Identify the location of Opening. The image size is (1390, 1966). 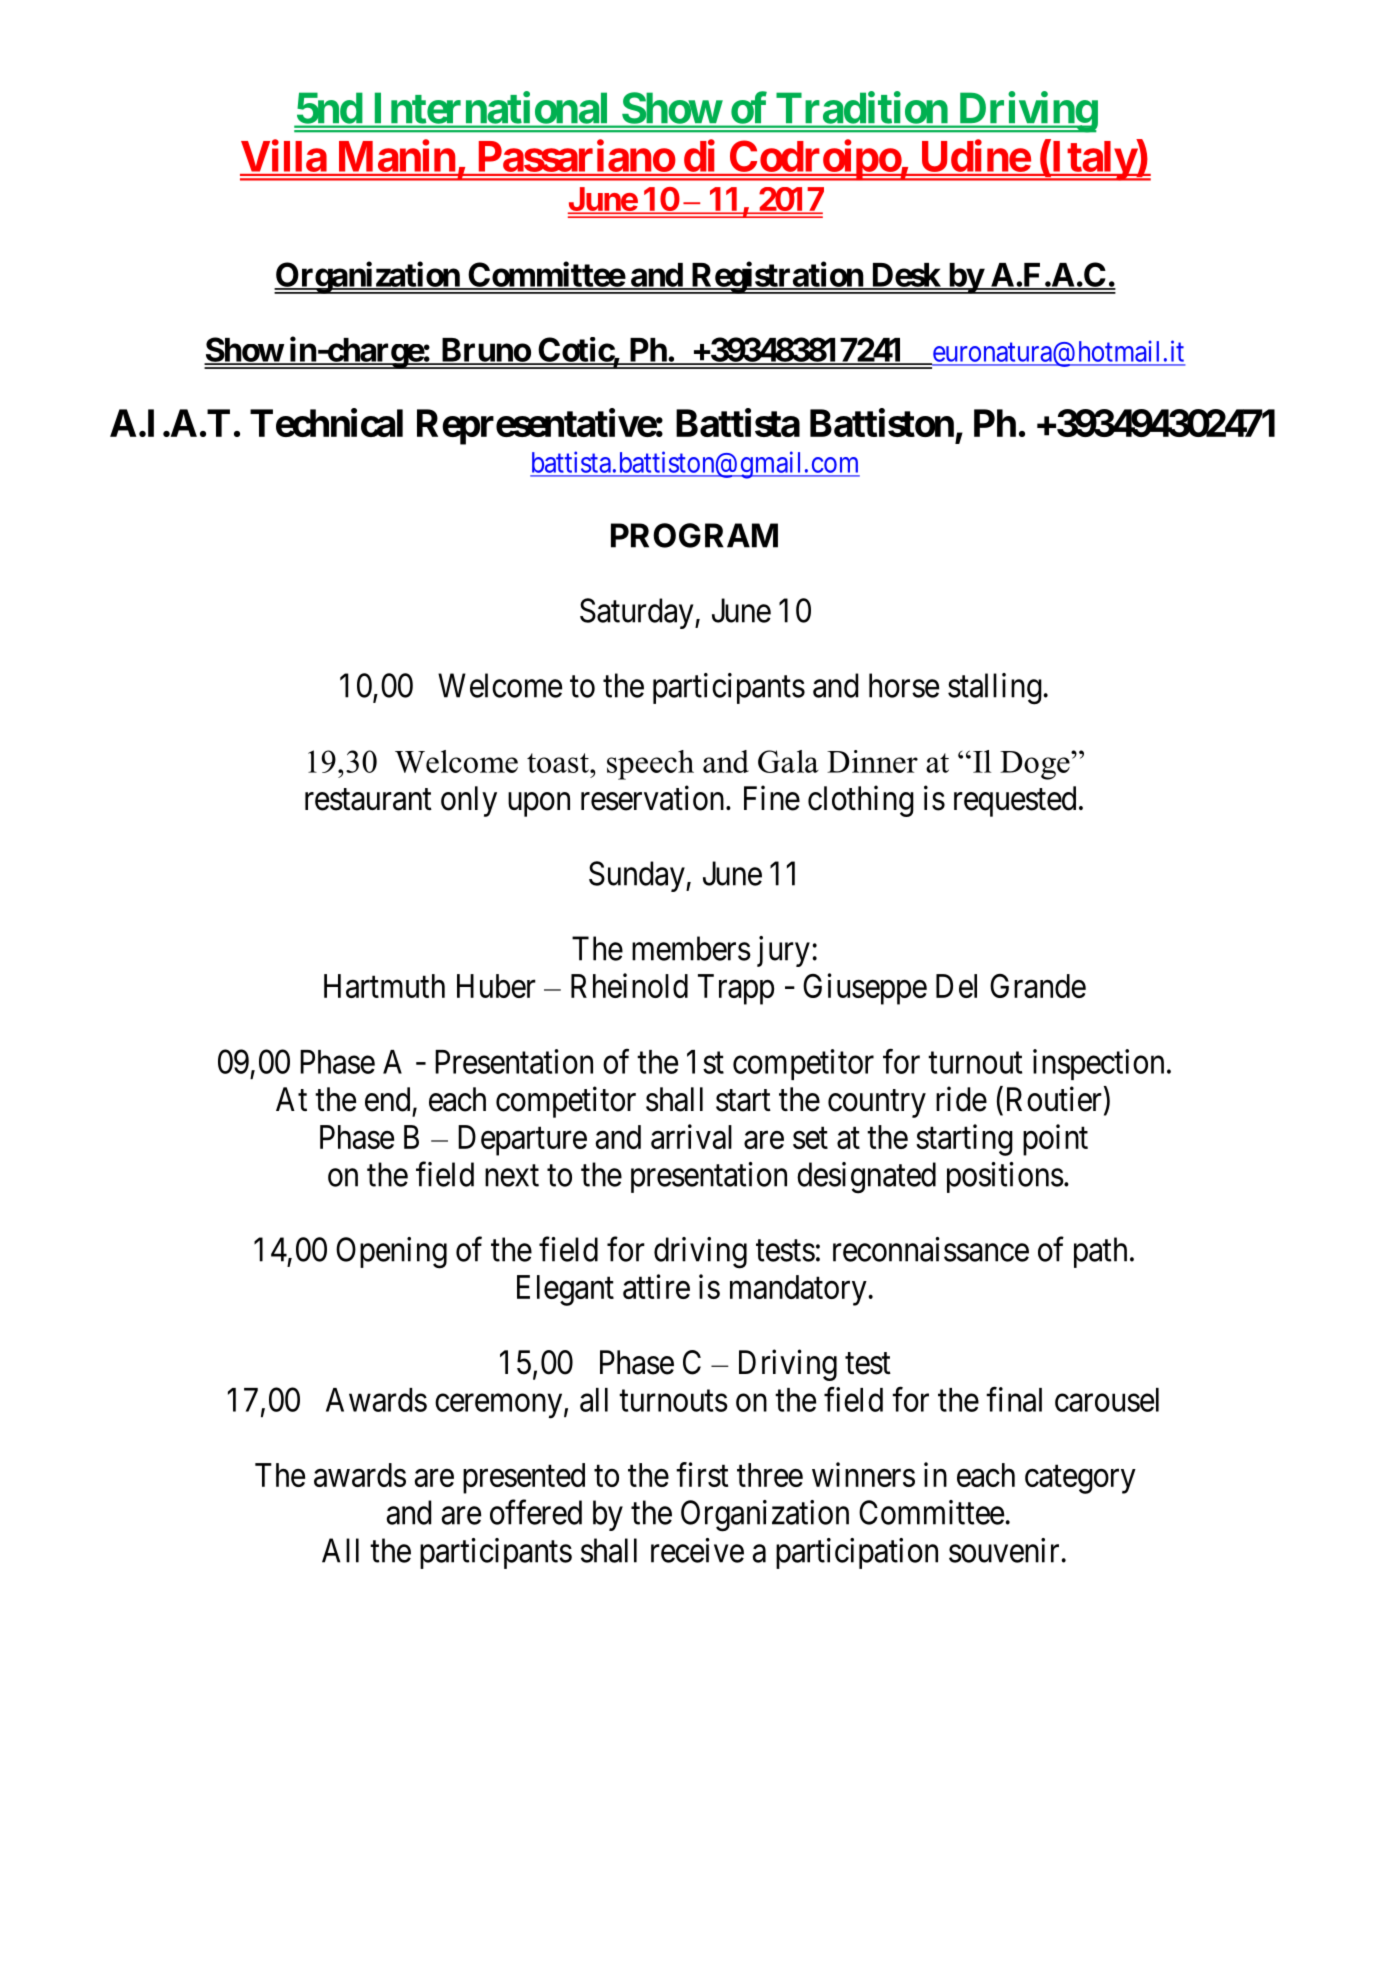
(391, 1253).
